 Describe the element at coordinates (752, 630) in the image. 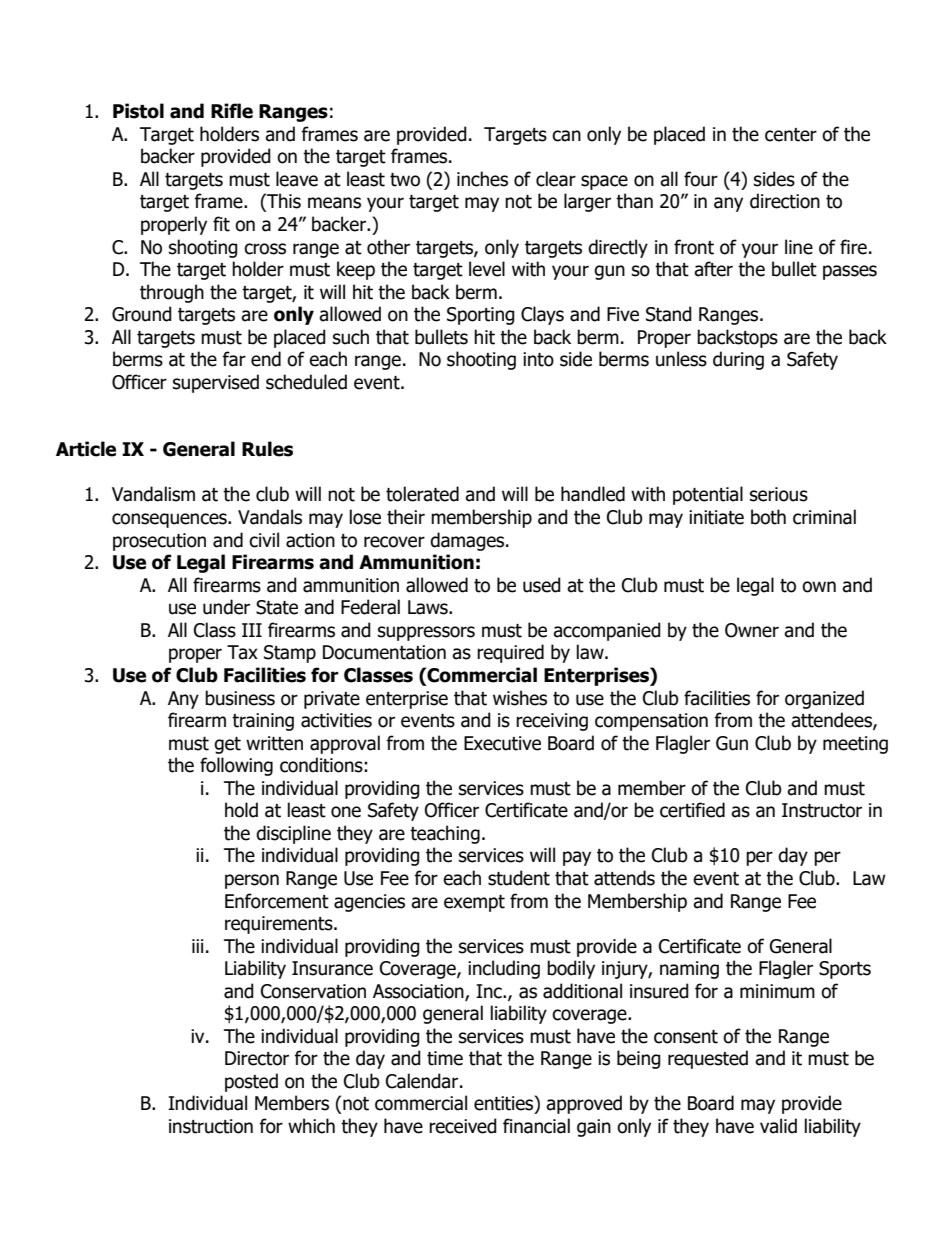

I see `Owner` at that location.
